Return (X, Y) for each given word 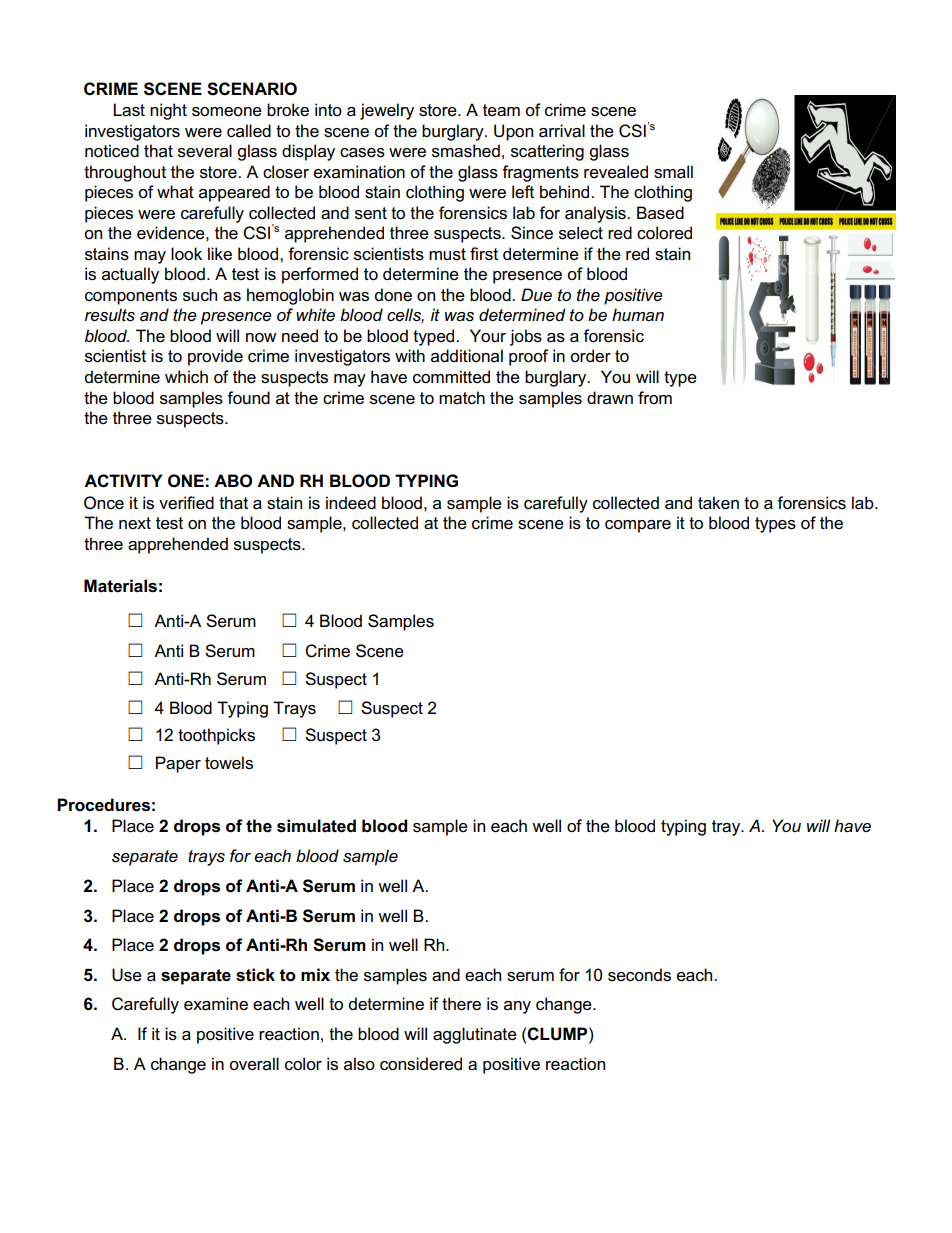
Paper (178, 764)
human (638, 315)
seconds (639, 975)
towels (229, 763)
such (200, 295)
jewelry (387, 111)
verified (186, 503)
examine (216, 1004)
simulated (316, 826)
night (168, 111)
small (673, 172)
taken (718, 503)
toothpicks (216, 736)
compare (638, 526)
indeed (351, 503)
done (393, 295)
